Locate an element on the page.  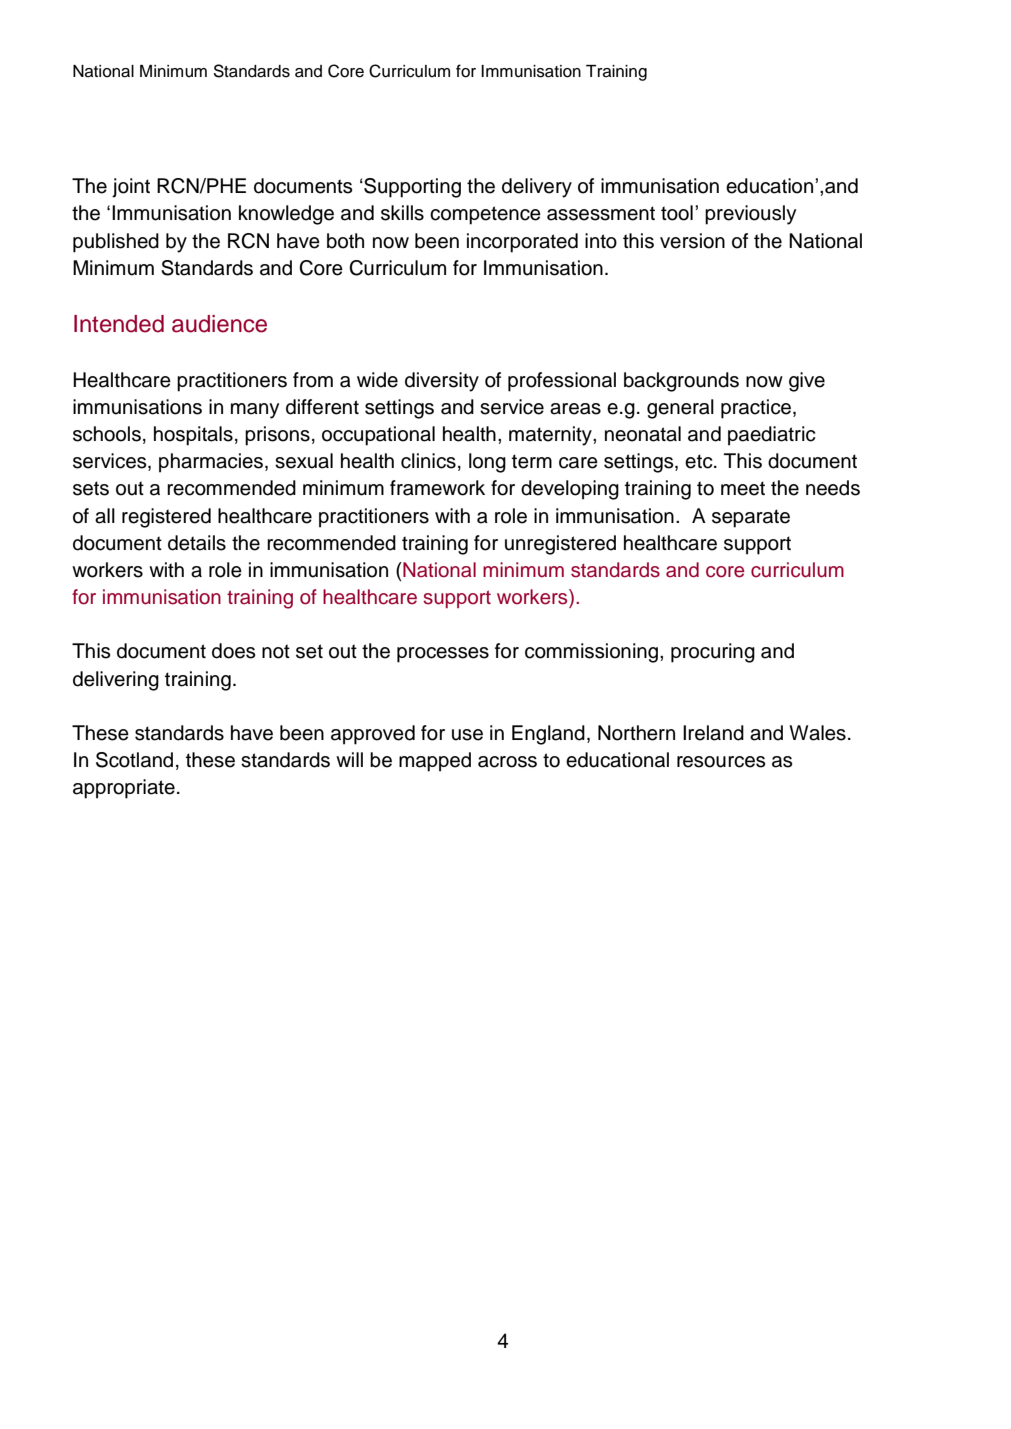
joint is located at coordinates (131, 188).
